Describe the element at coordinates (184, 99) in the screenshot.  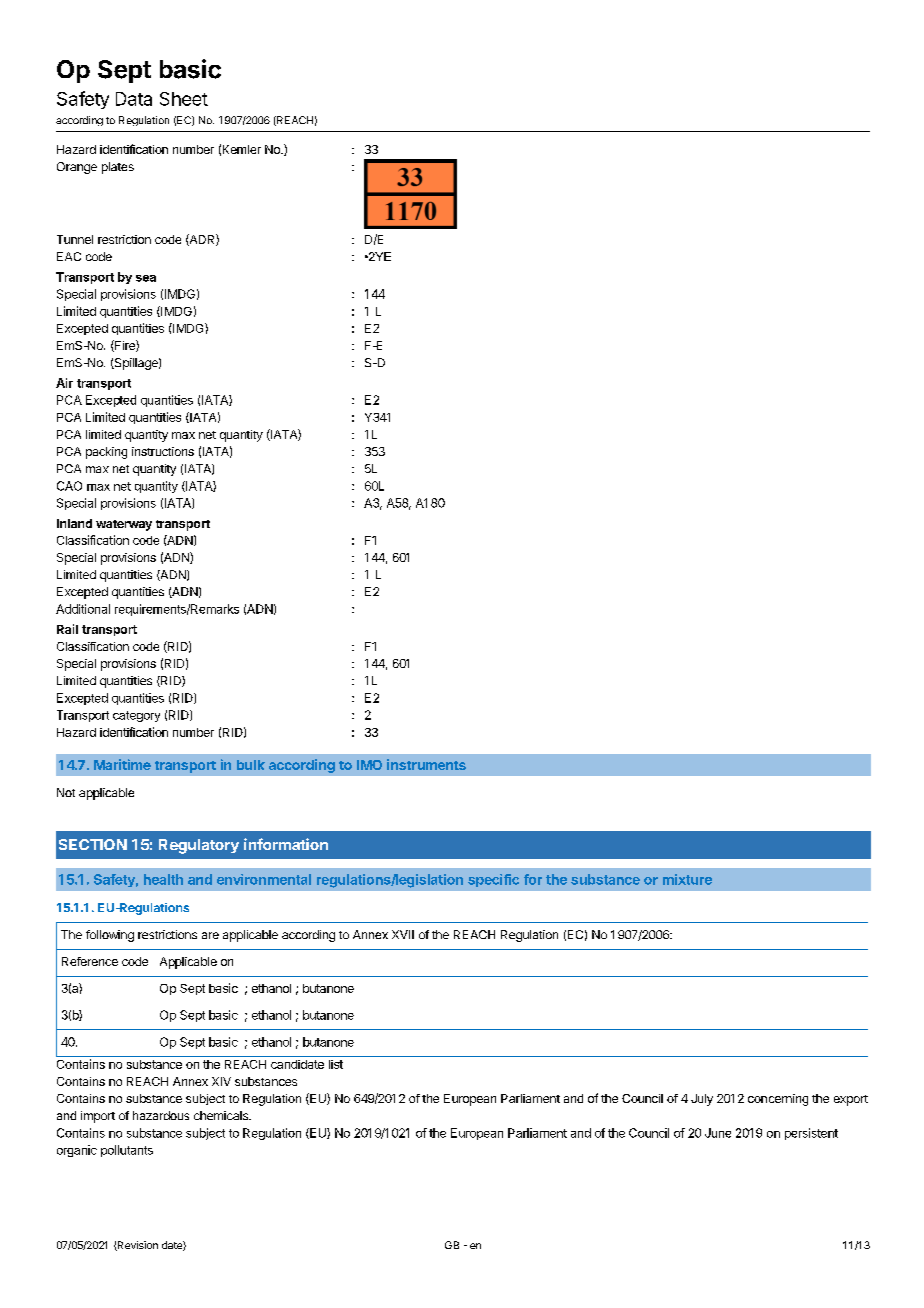
I see `Sheet` at that location.
